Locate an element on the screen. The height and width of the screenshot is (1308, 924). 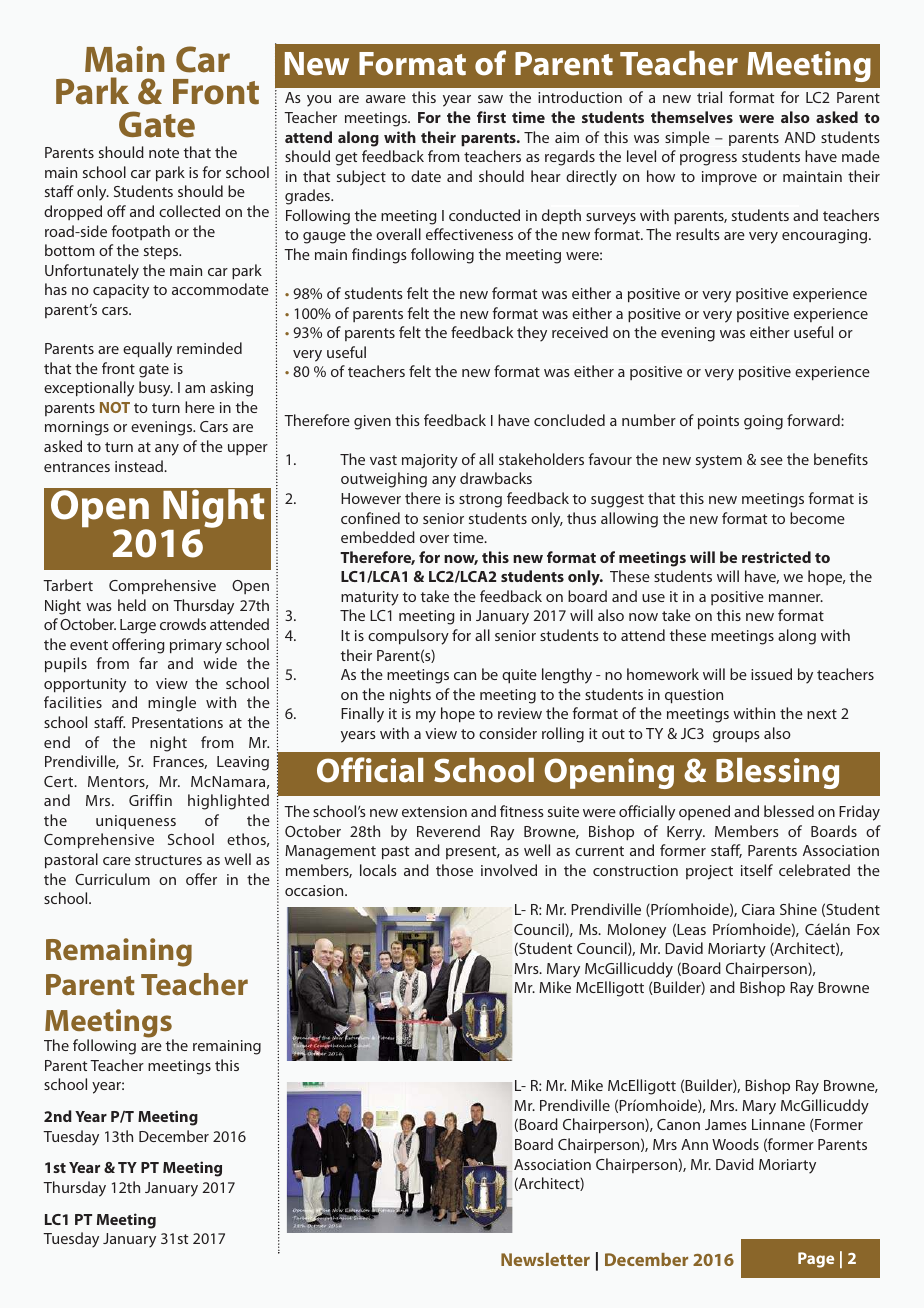
Newsletter is located at coordinates (545, 1259).
